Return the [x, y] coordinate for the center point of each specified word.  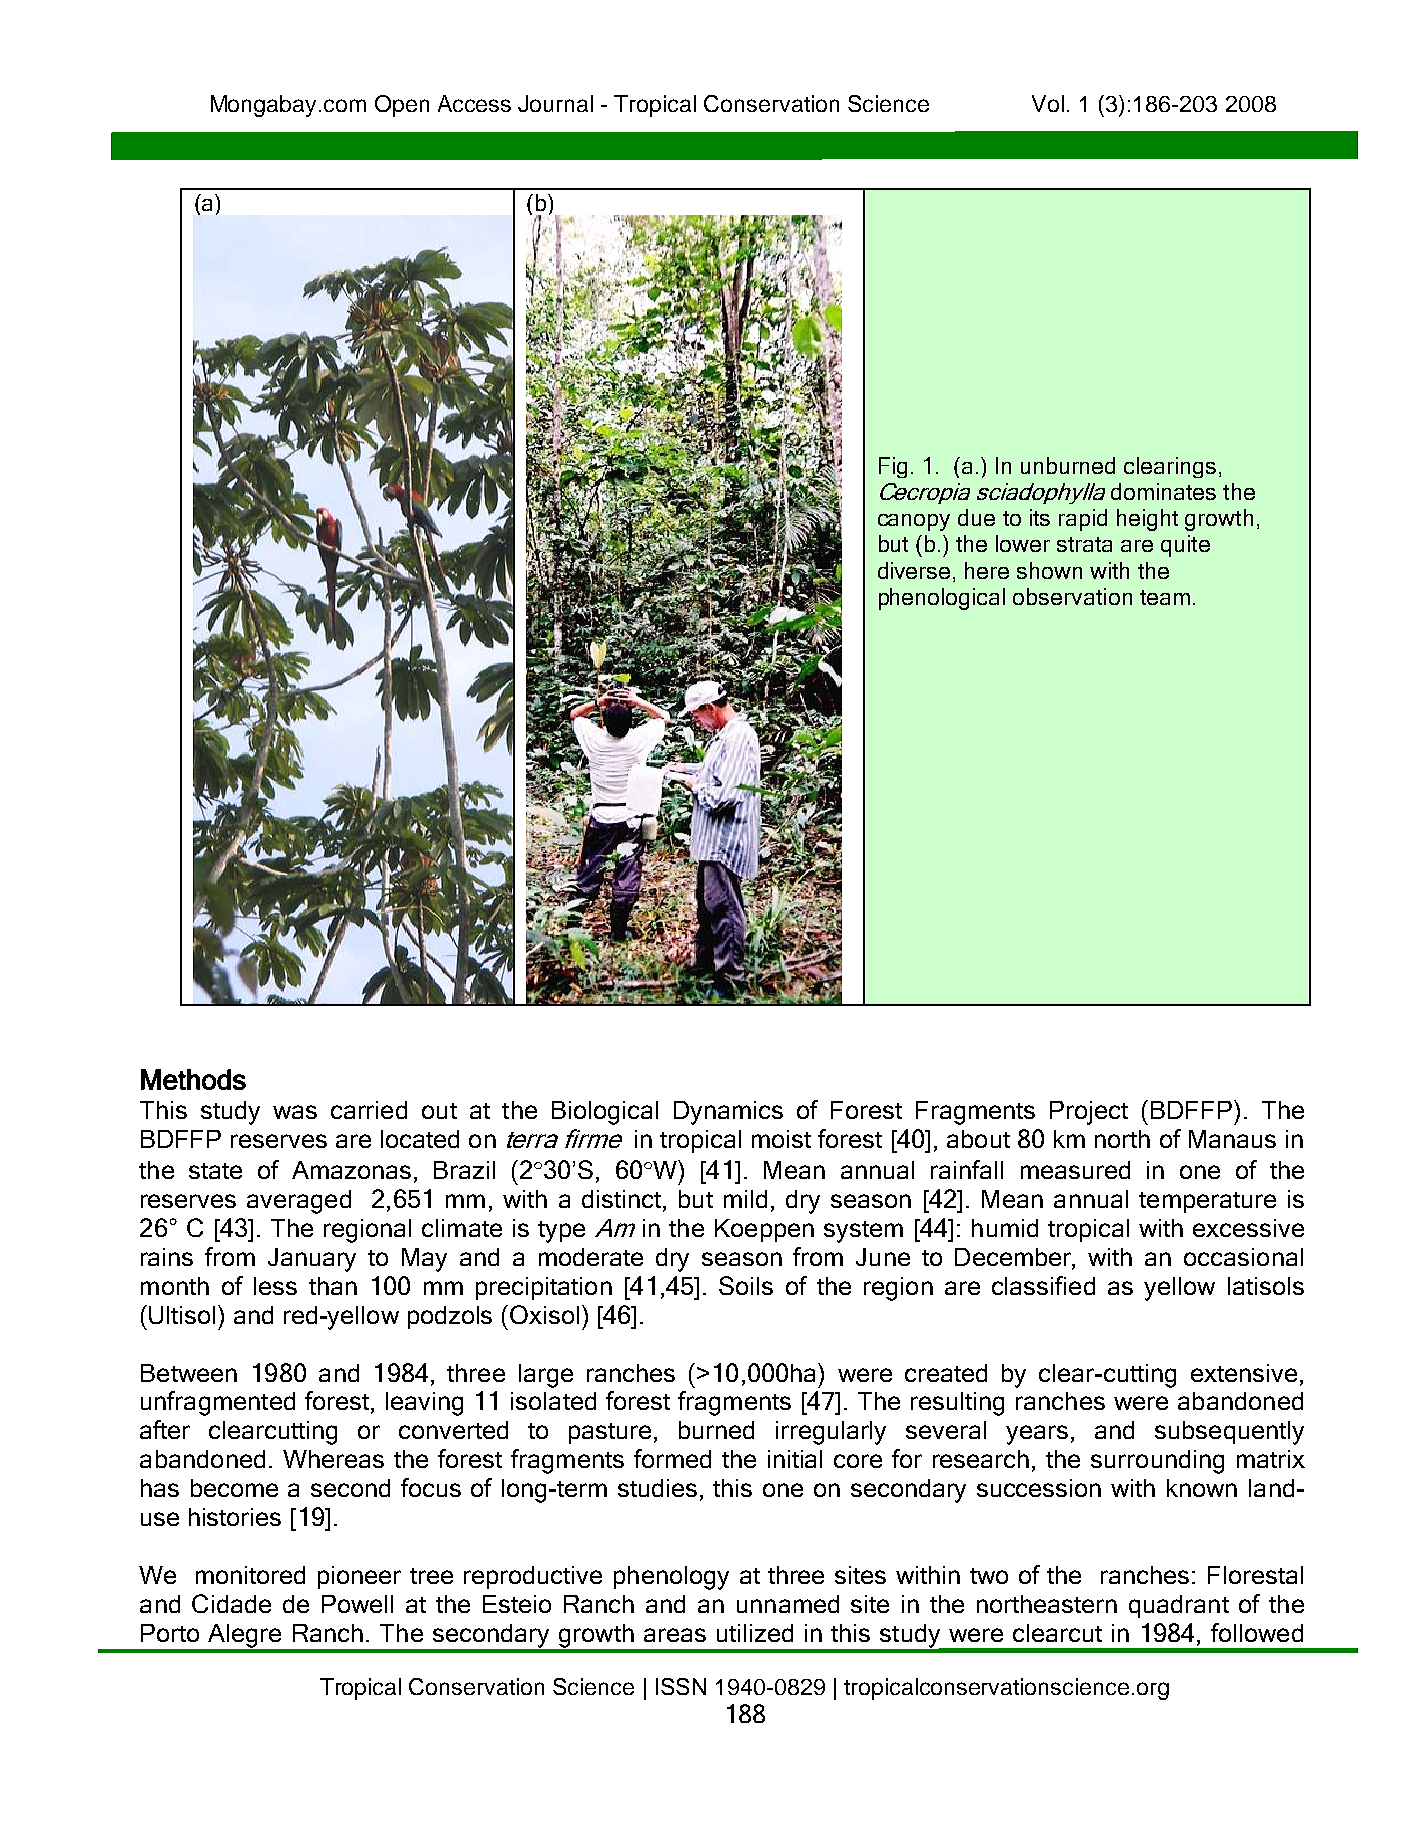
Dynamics [728, 1113]
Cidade [231, 1603]
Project [1089, 1113]
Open [402, 106]
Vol [1048, 103]
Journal [555, 103]
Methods [193, 1079]
